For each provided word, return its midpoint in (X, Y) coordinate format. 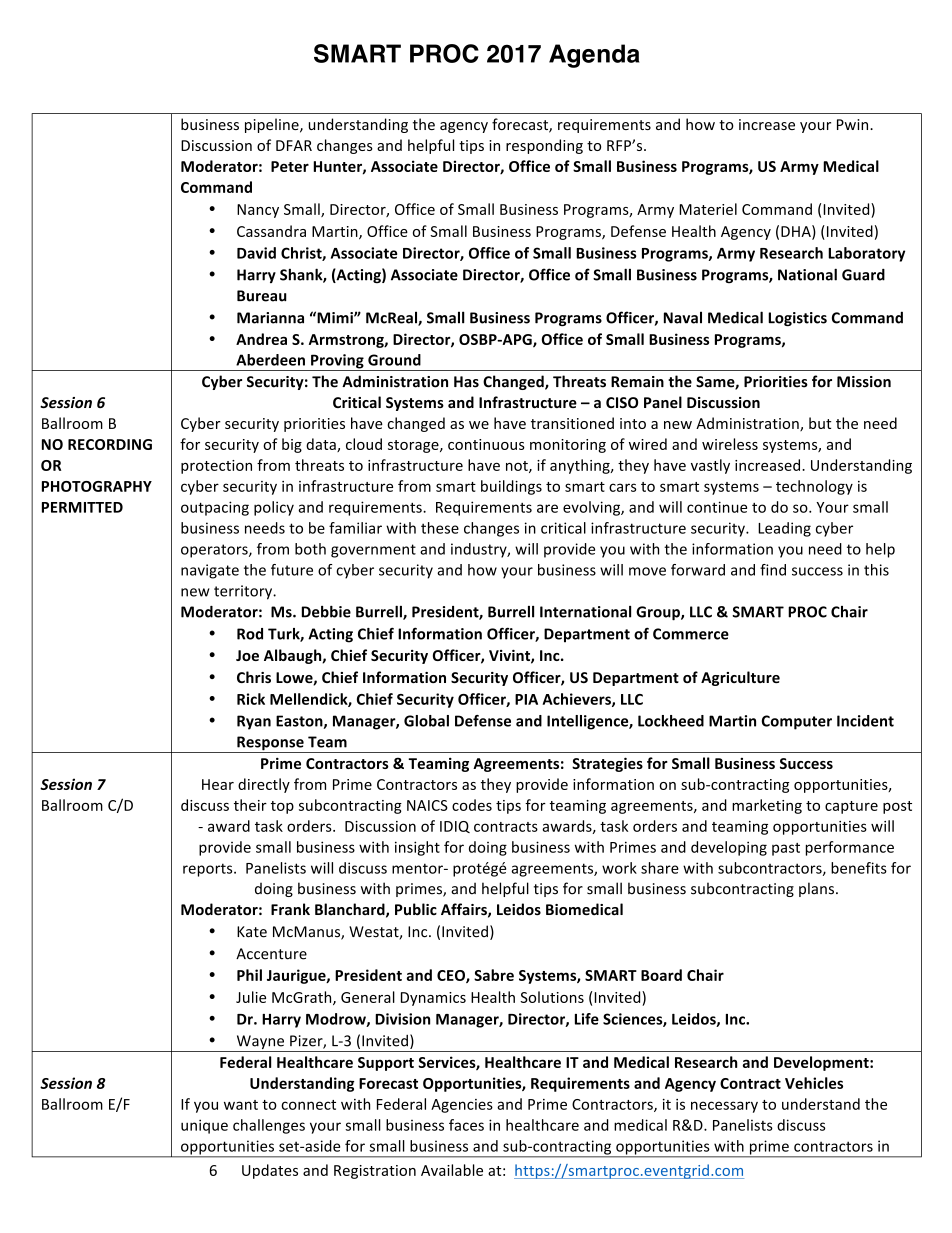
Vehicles (814, 1083)
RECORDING (110, 444)
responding (544, 146)
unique (204, 1126)
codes (472, 805)
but (820, 423)
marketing (767, 806)
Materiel (708, 209)
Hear (218, 784)
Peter (290, 166)
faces (466, 1125)
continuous (486, 444)
